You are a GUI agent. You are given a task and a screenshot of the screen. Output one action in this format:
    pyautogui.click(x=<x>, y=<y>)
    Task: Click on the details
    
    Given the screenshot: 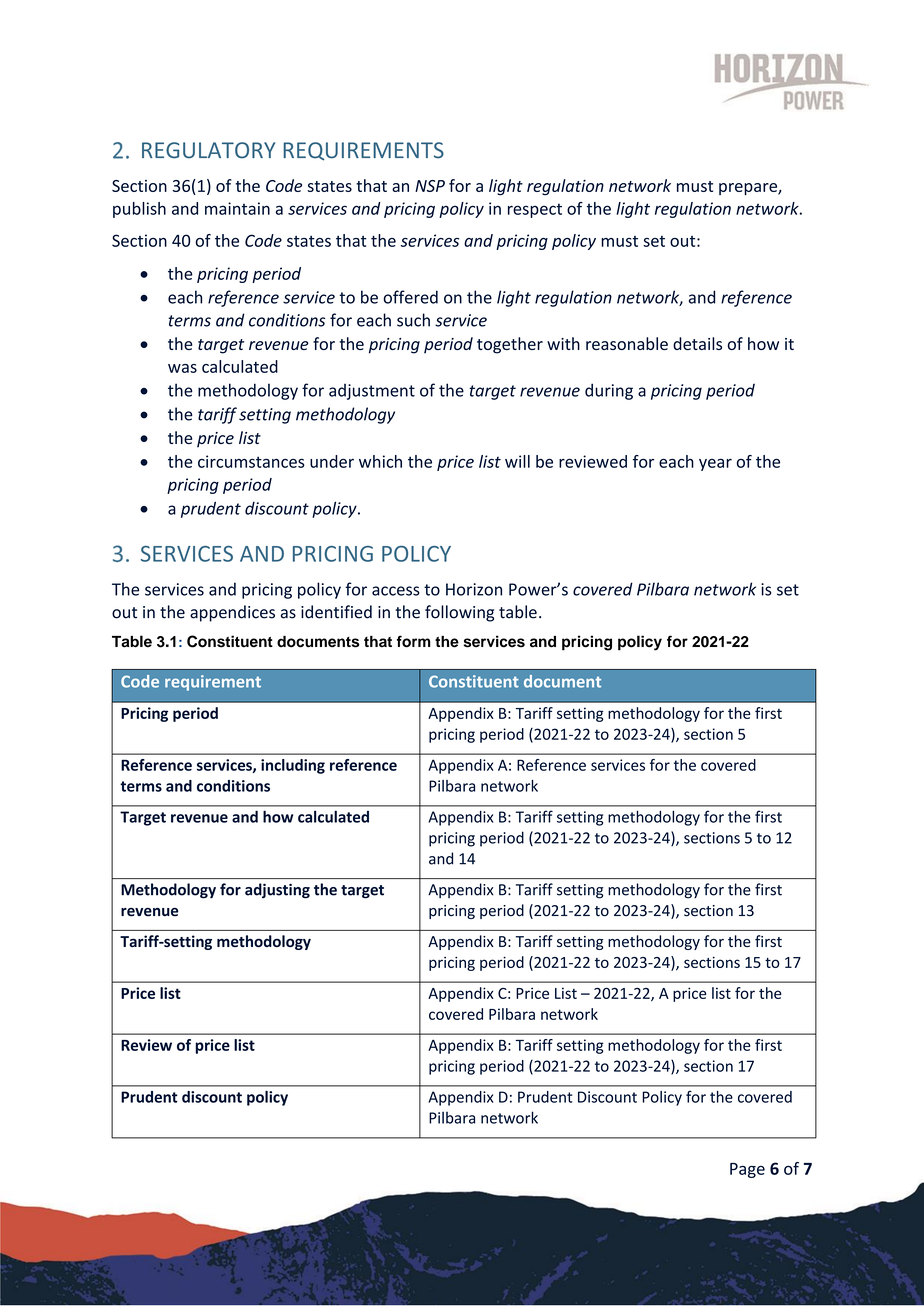 What is the action you would take?
    pyautogui.click(x=697, y=343)
